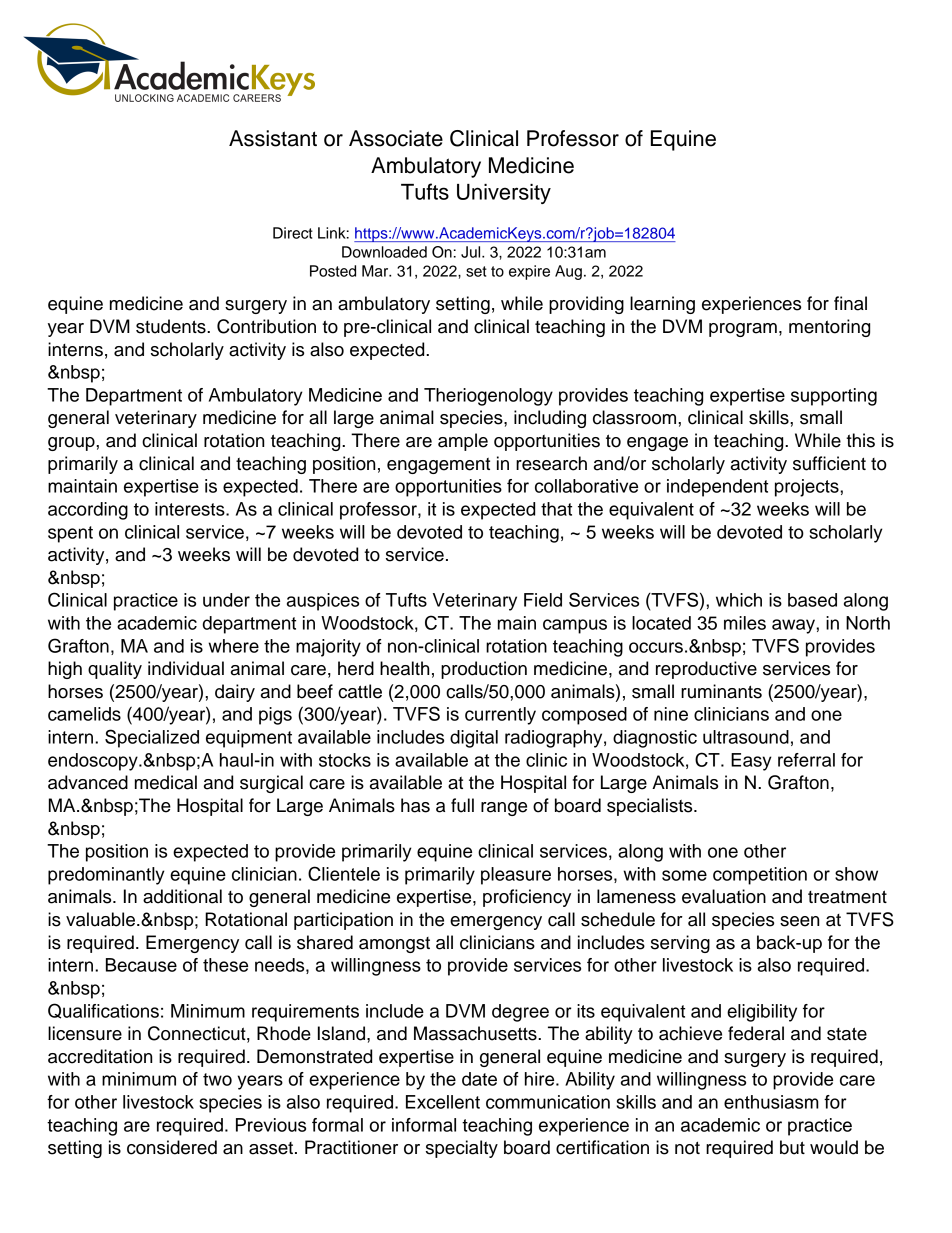 The image size is (952, 1233). I want to click on considered, so click(172, 1147).
